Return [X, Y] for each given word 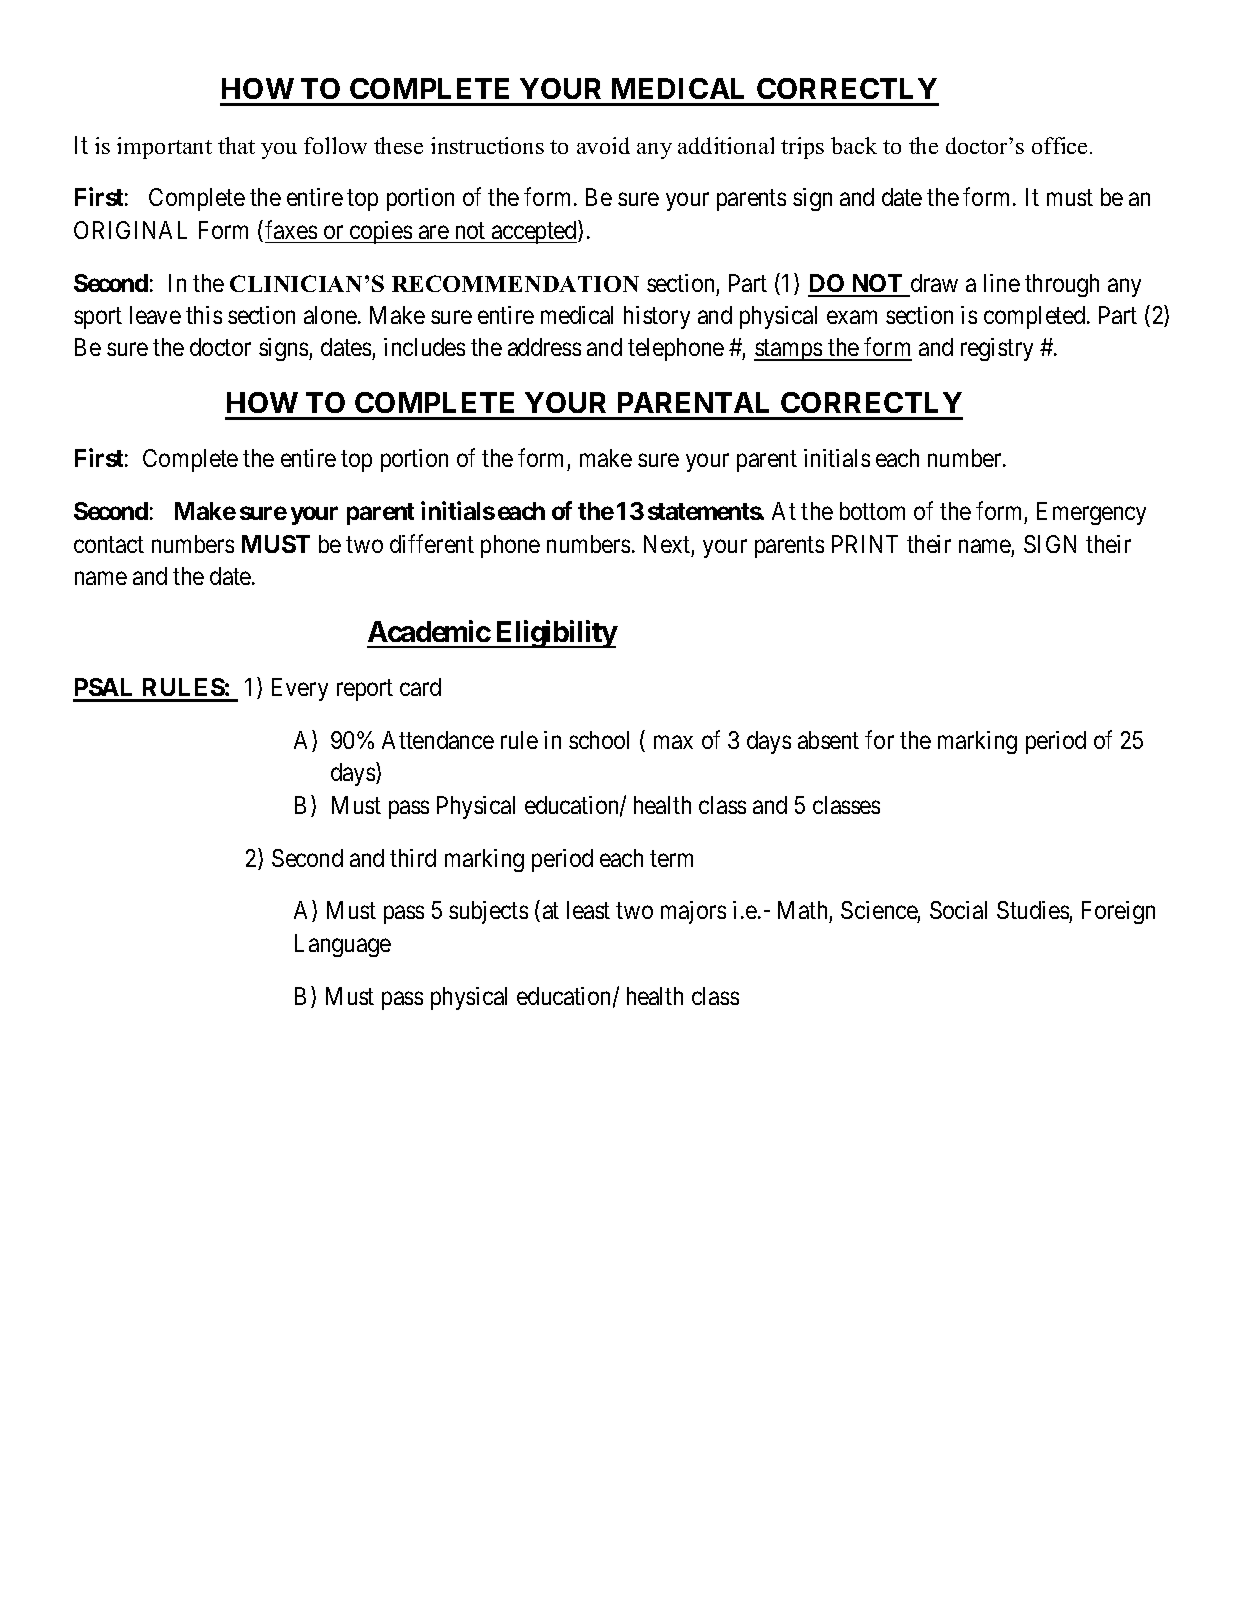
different [432, 543]
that [236, 145]
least [588, 910]
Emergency [1091, 513]
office [1059, 145]
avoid [603, 145]
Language [343, 945]
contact [109, 544]
